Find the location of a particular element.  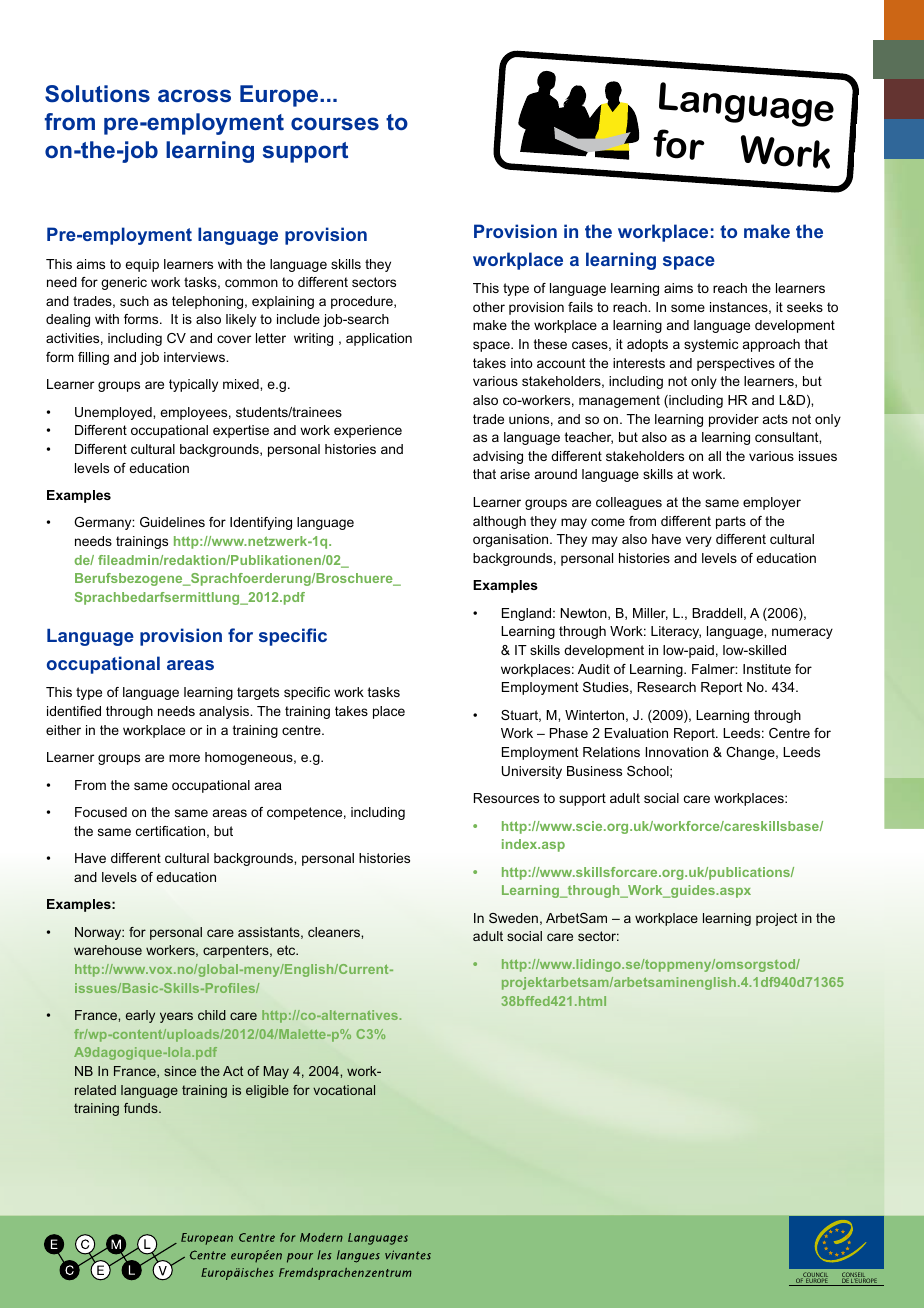

systemic is located at coordinates (711, 345).
